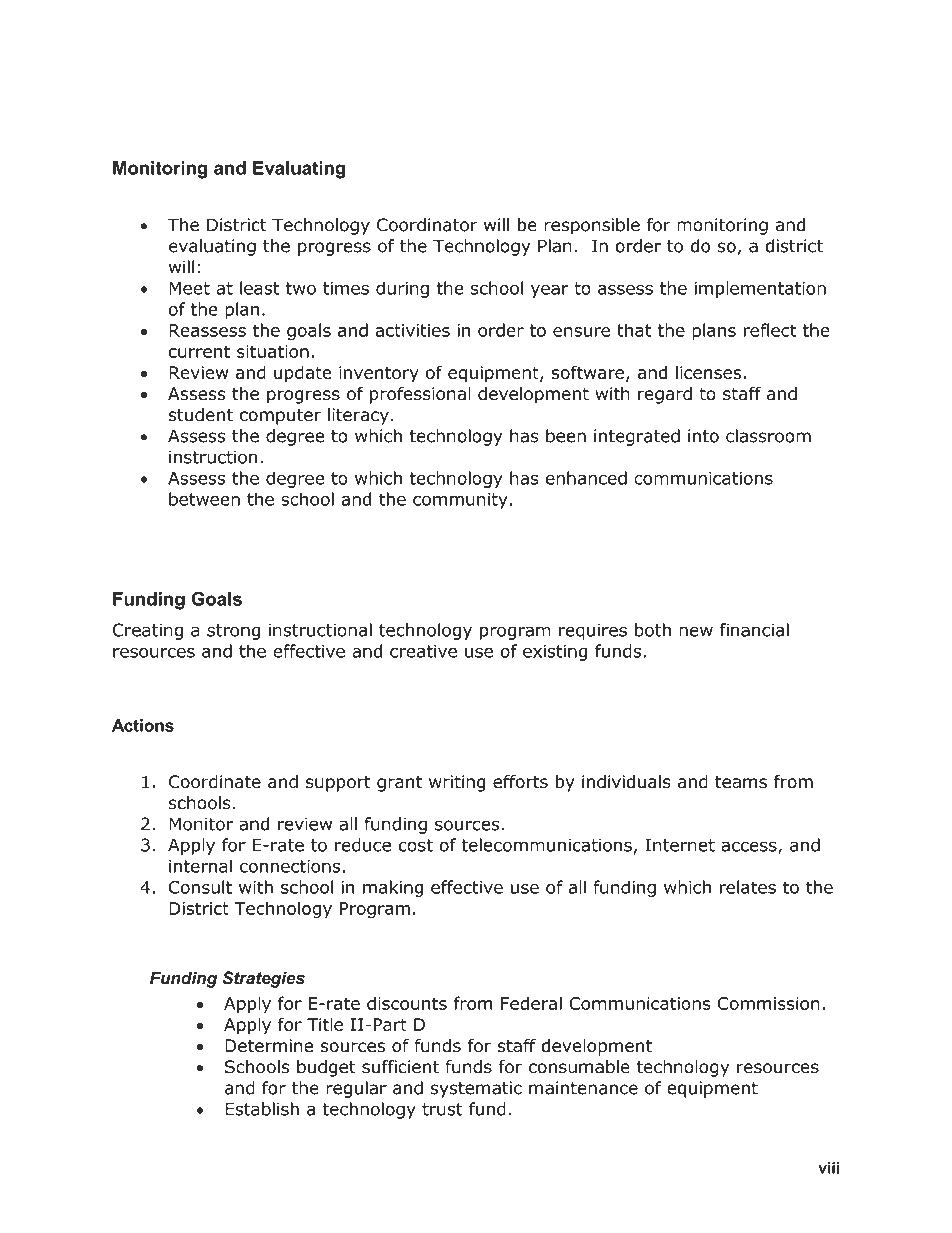 Image resolution: width=952 pixels, height=1233 pixels. Describe the element at coordinates (143, 725) in the screenshot. I see `Actions` at that location.
